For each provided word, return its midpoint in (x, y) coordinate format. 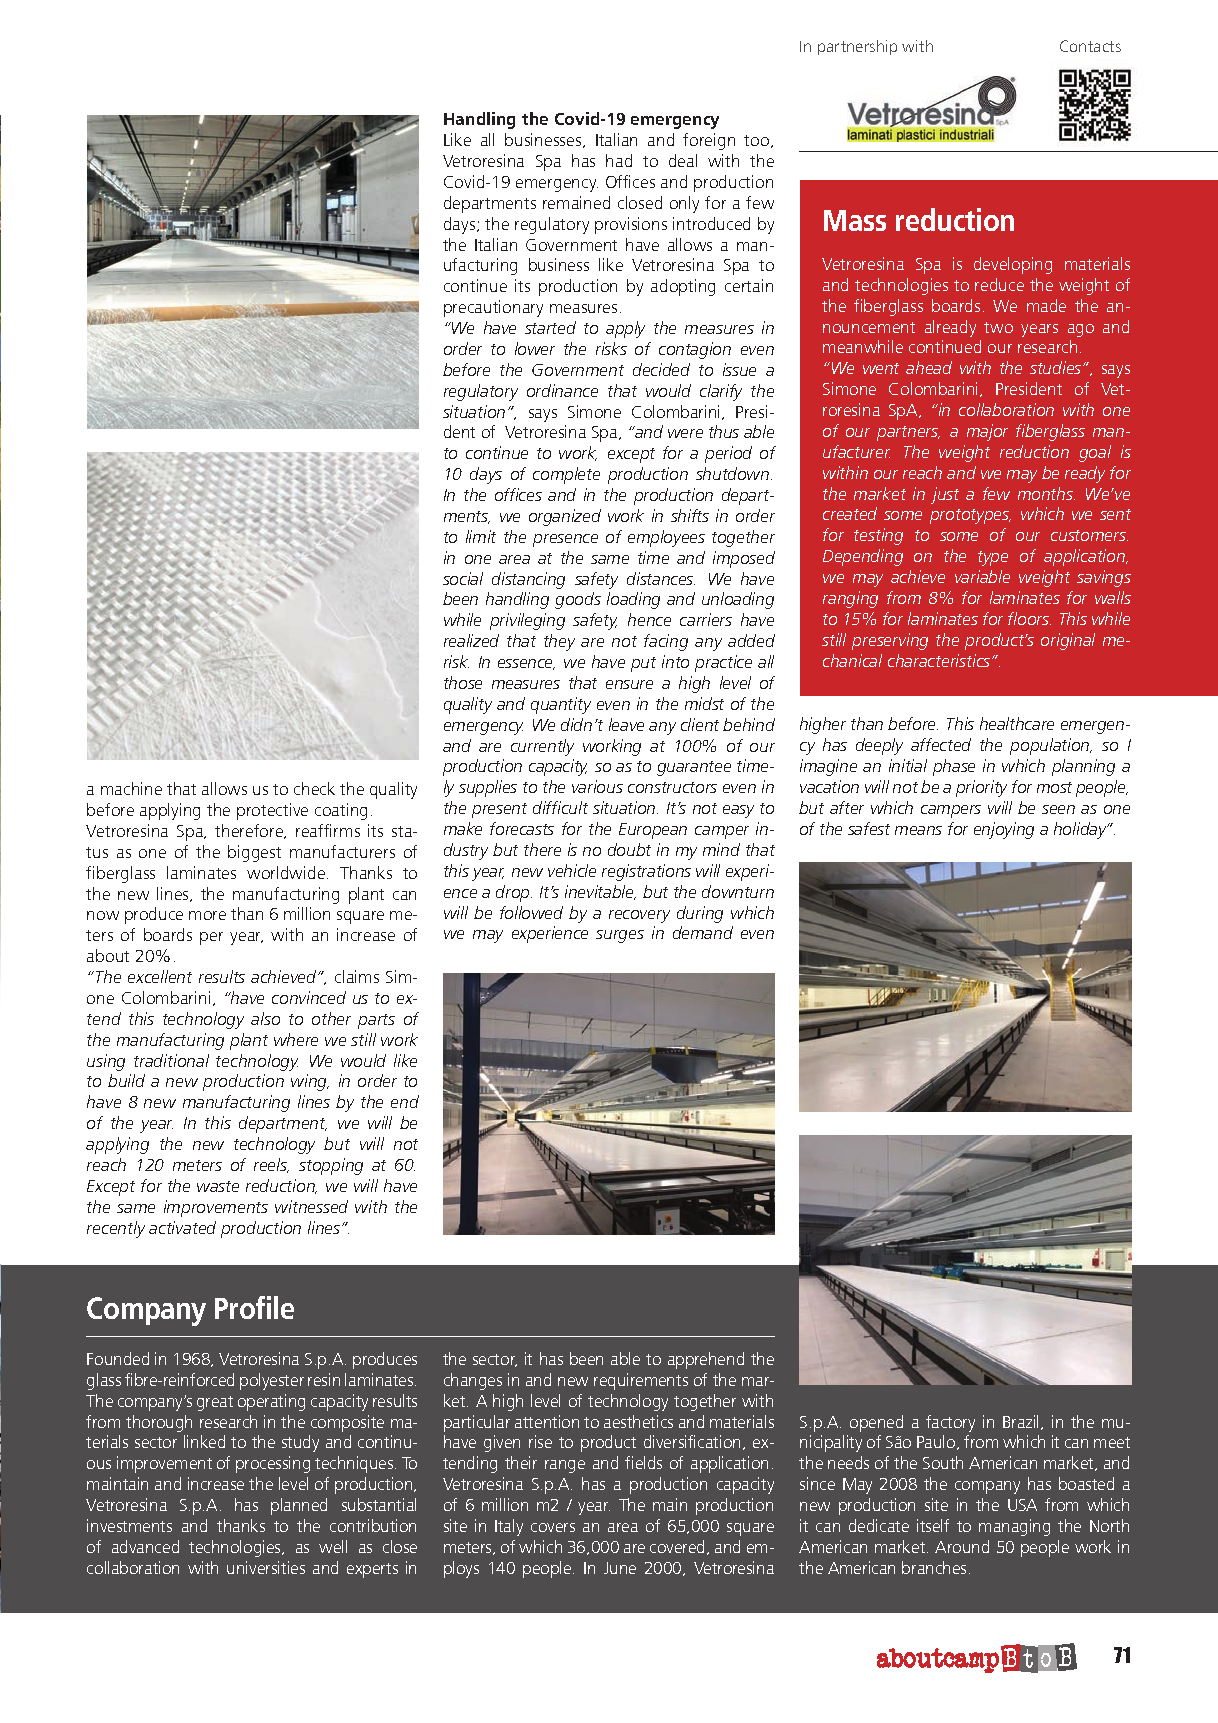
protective (272, 811)
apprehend (706, 1360)
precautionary (493, 308)
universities (266, 1567)
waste (218, 1186)
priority (981, 788)
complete (566, 475)
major (987, 432)
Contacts (1090, 46)
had (619, 160)
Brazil (1022, 1422)
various (597, 786)
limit (481, 536)
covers (553, 1527)
